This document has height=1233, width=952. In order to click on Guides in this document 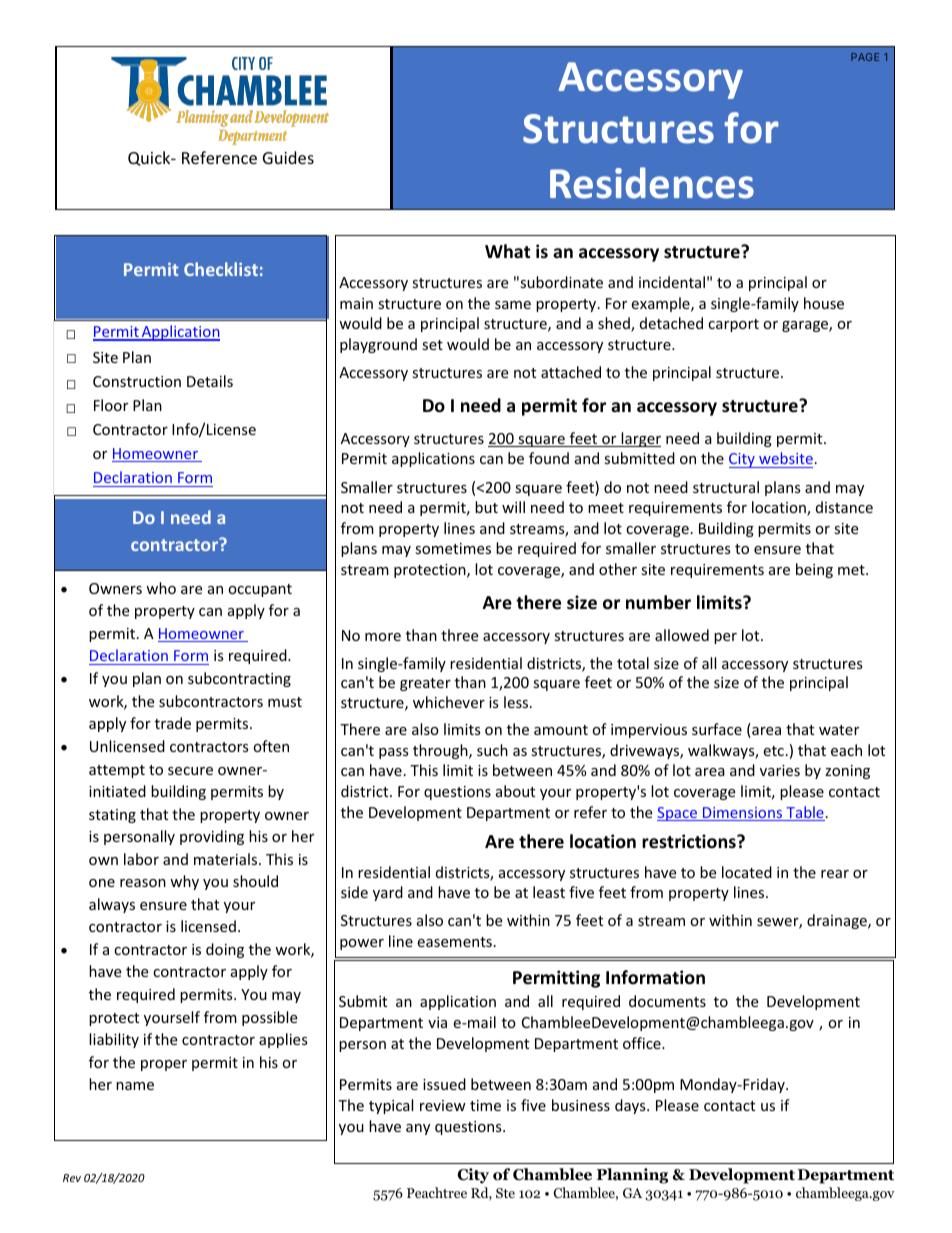, I will do `click(288, 157)`.
